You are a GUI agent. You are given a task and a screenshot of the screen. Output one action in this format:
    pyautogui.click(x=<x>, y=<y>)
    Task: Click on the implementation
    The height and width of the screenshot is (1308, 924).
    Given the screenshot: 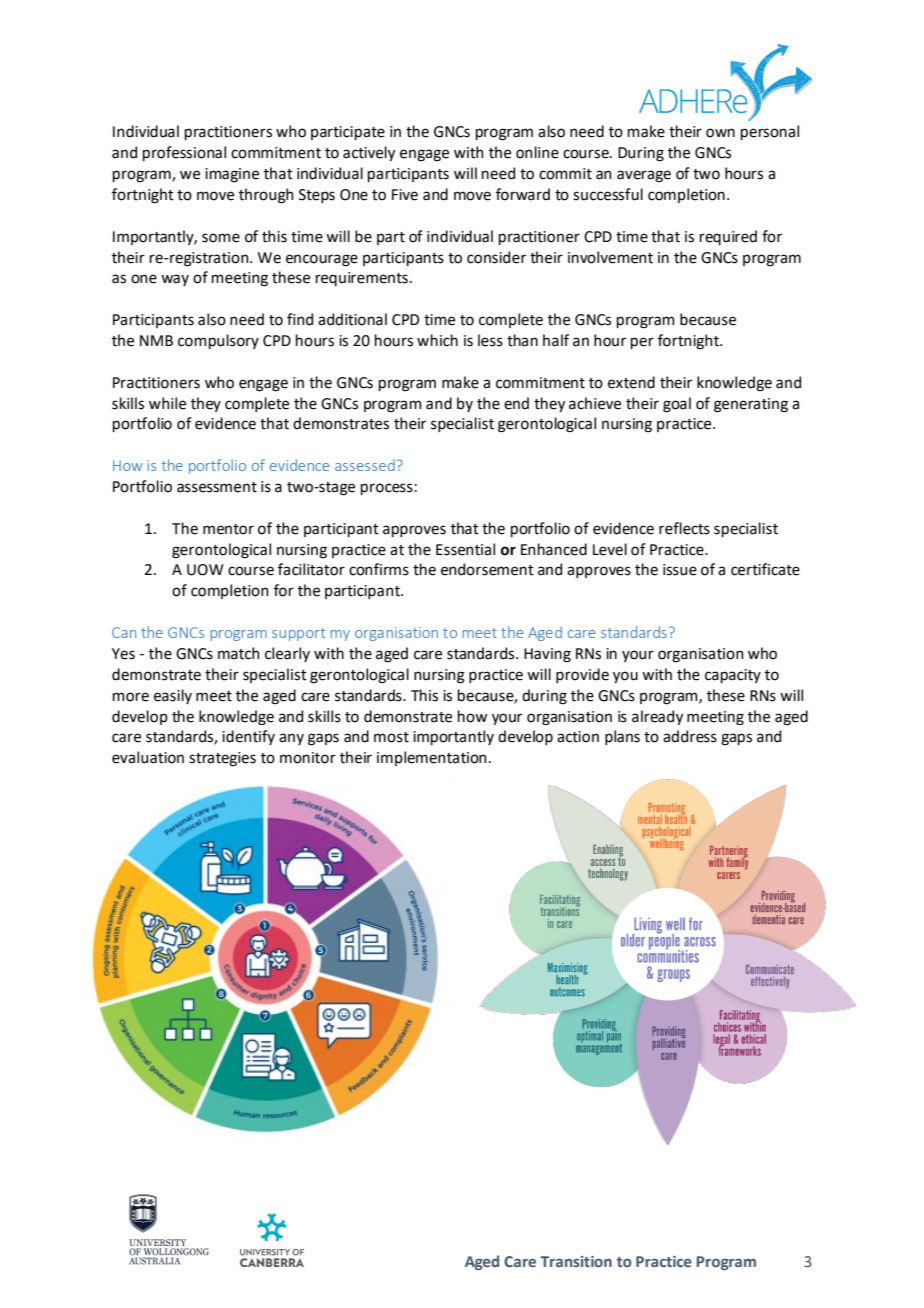 What is the action you would take?
    pyautogui.click(x=432, y=758)
